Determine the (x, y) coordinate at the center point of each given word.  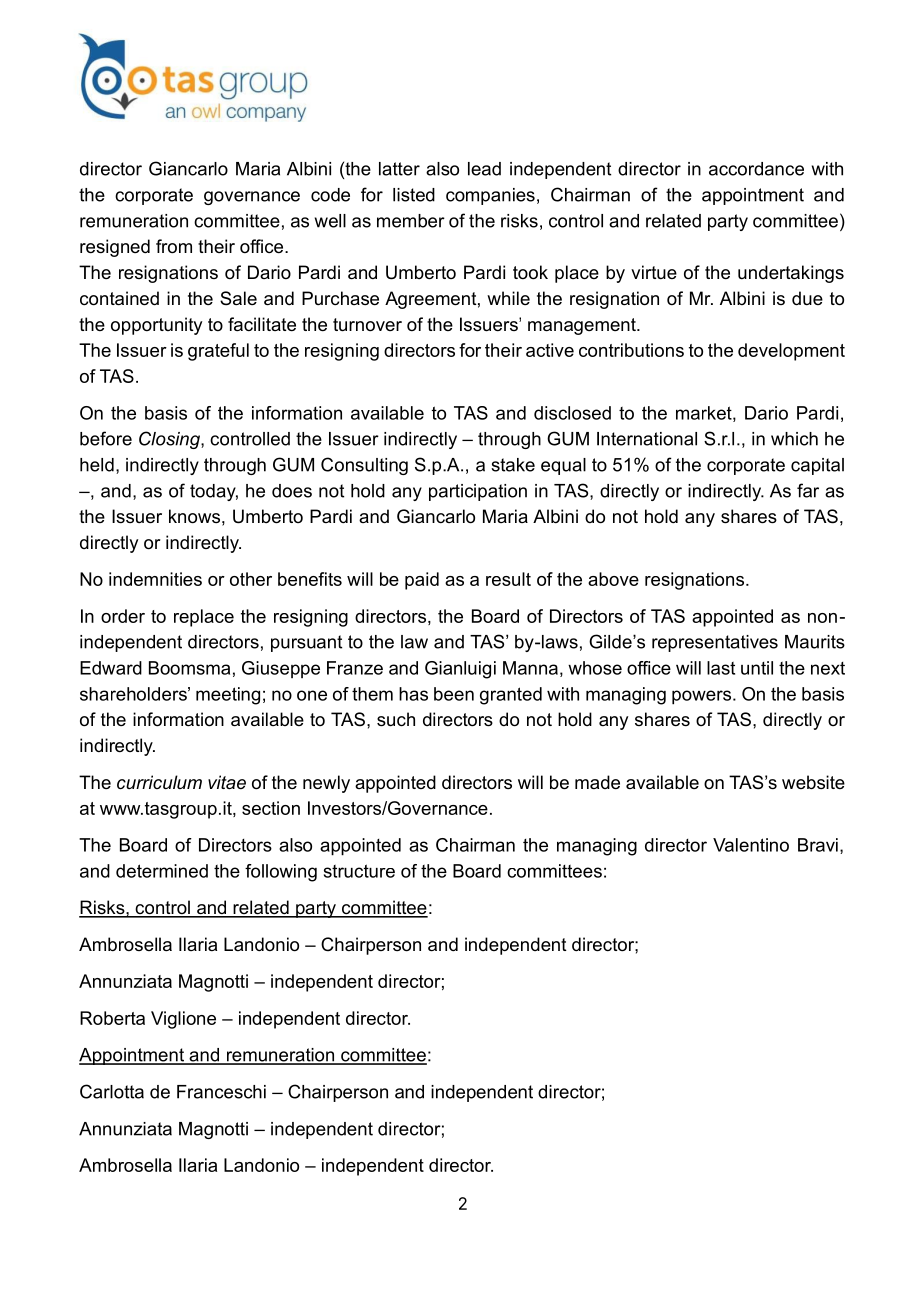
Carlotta (112, 1091)
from (174, 246)
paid (422, 581)
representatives (715, 643)
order (123, 616)
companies (490, 196)
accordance (756, 169)
